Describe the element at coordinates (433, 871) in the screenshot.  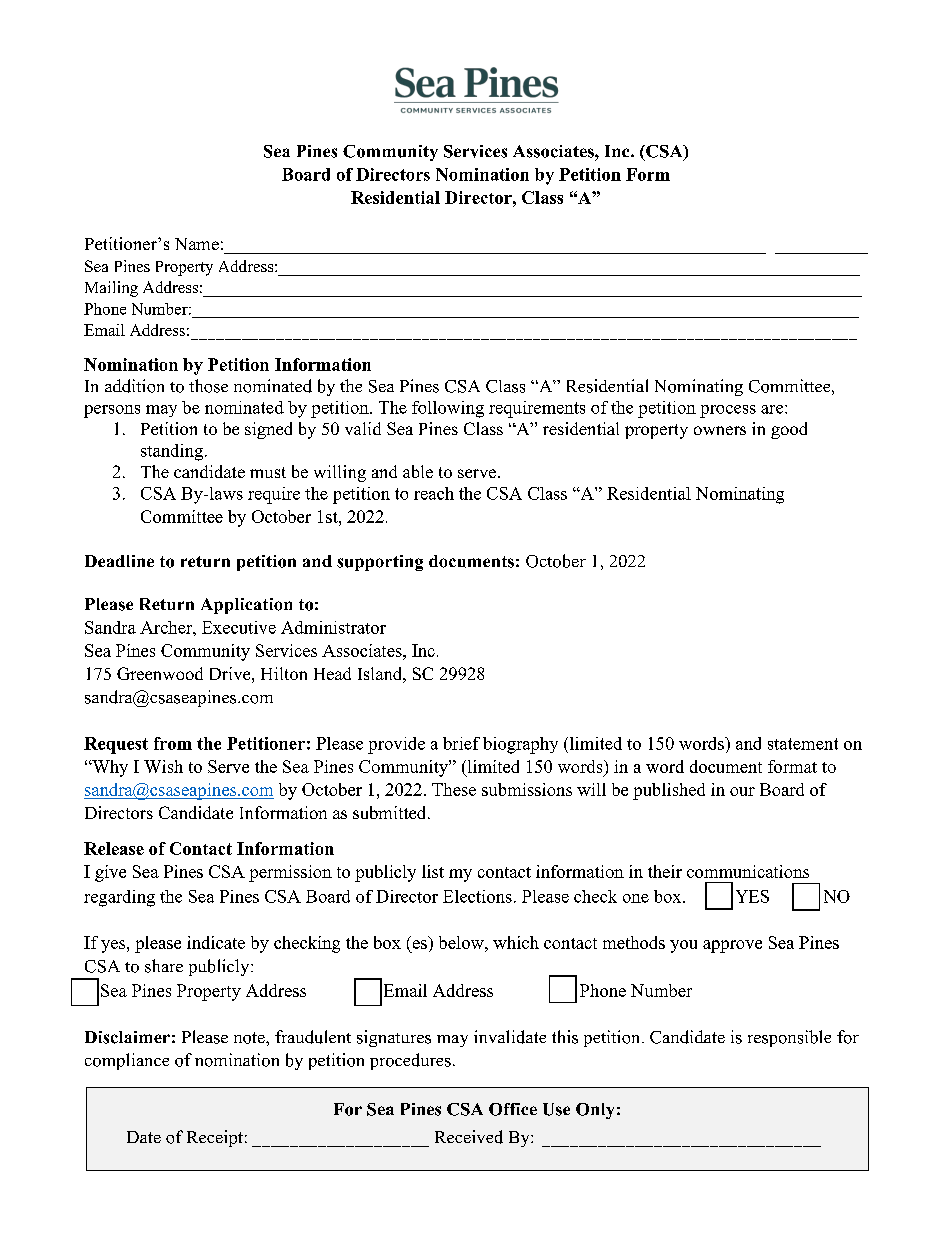
I see `list` at that location.
